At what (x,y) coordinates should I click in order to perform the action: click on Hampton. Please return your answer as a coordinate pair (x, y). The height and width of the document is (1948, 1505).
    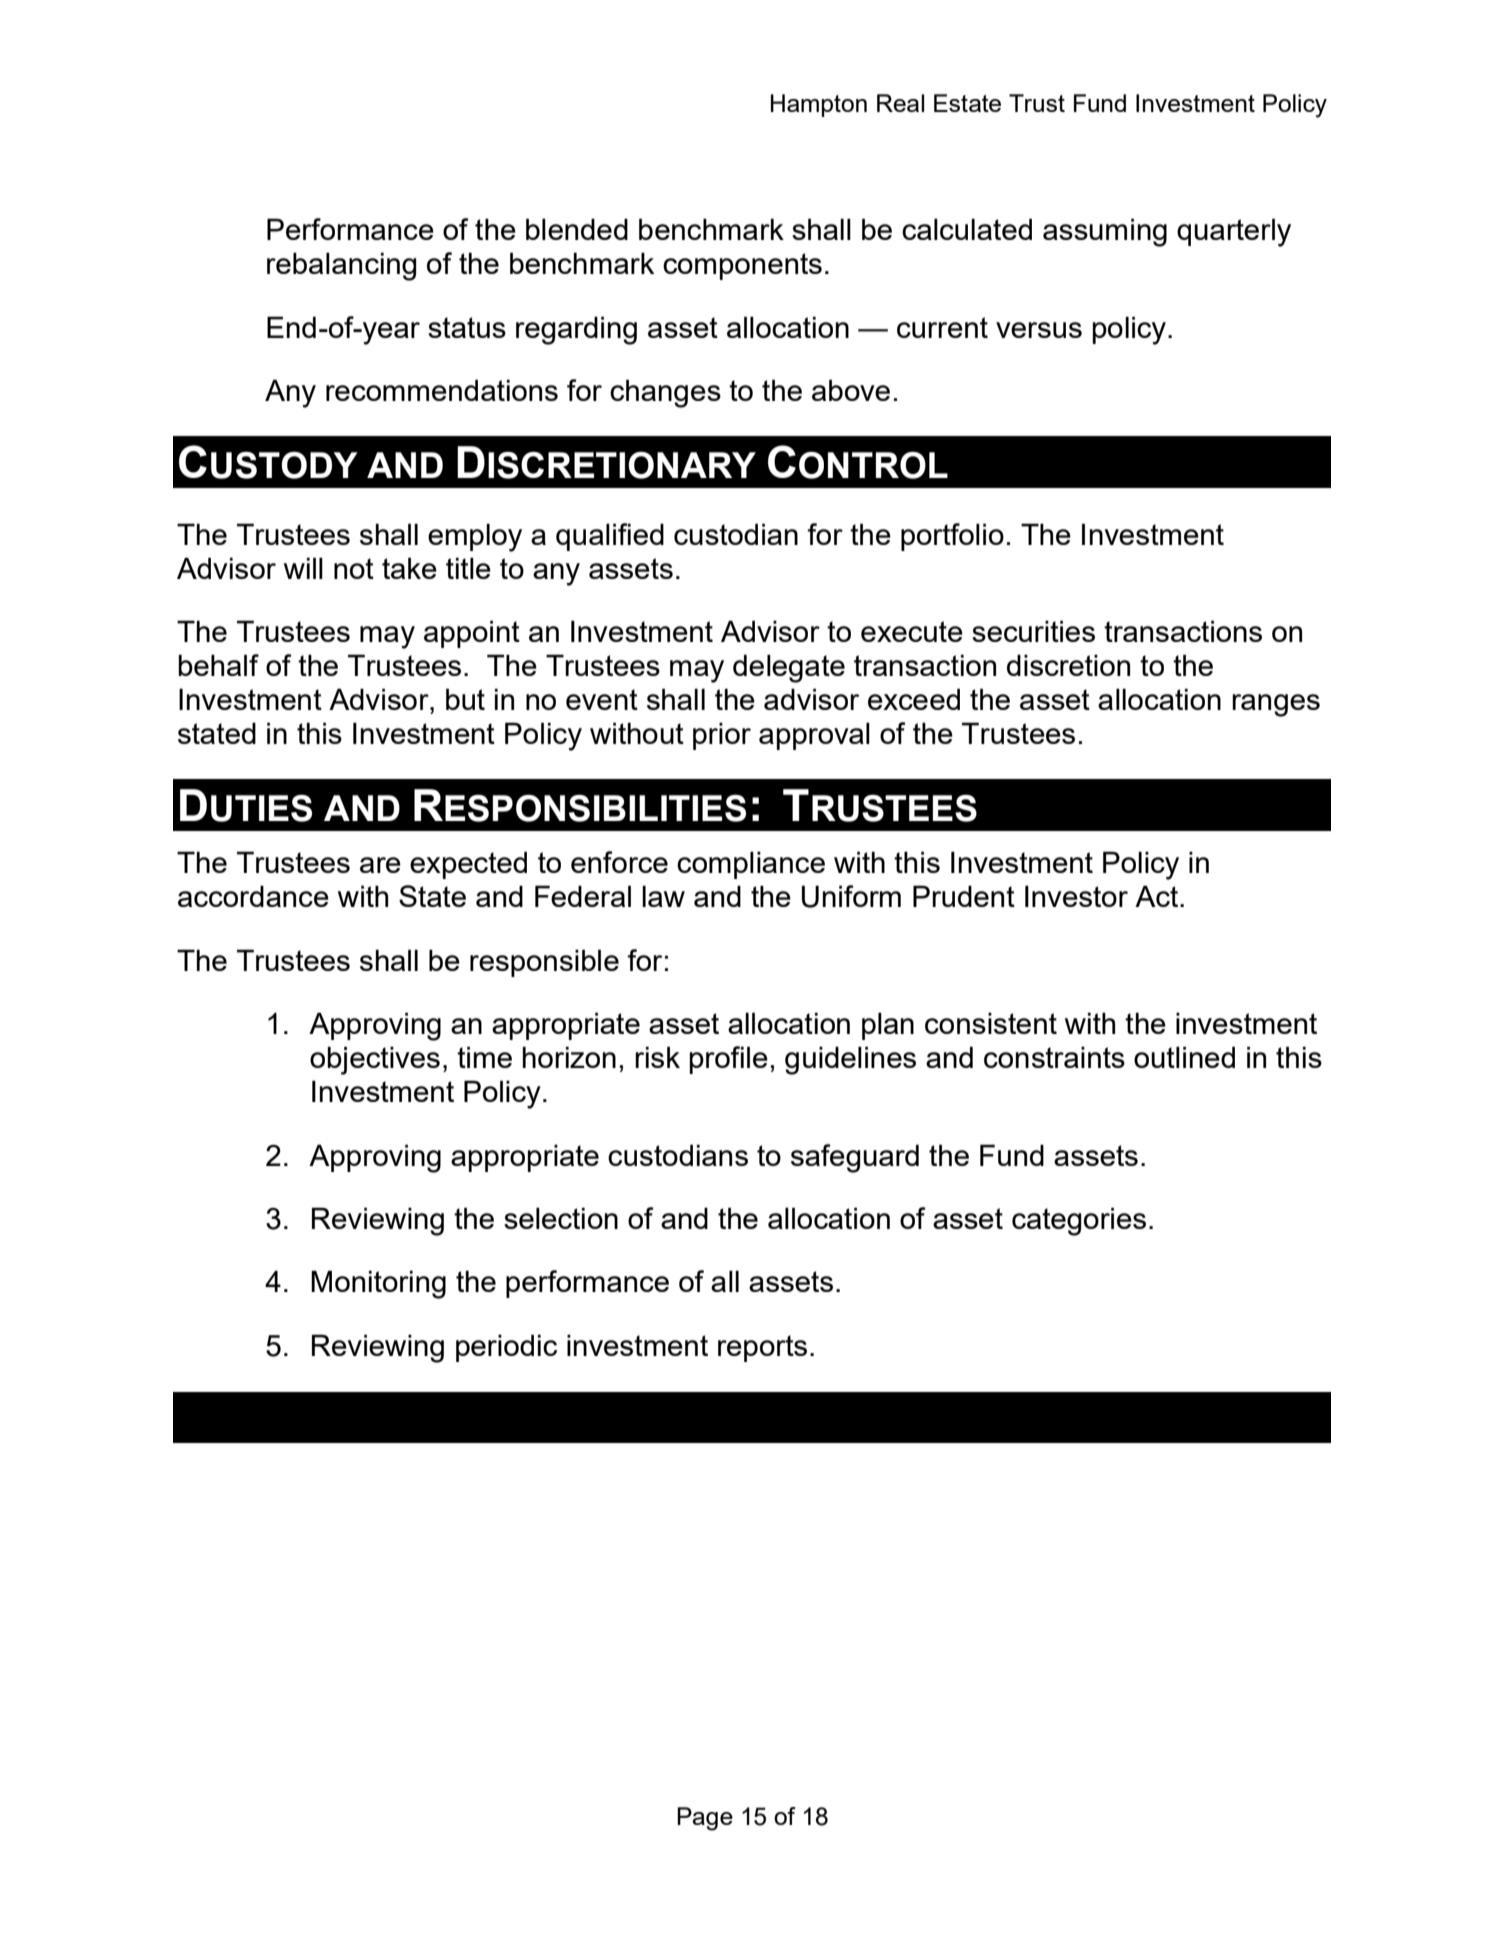
    Looking at the image, I should click on (819, 105).
